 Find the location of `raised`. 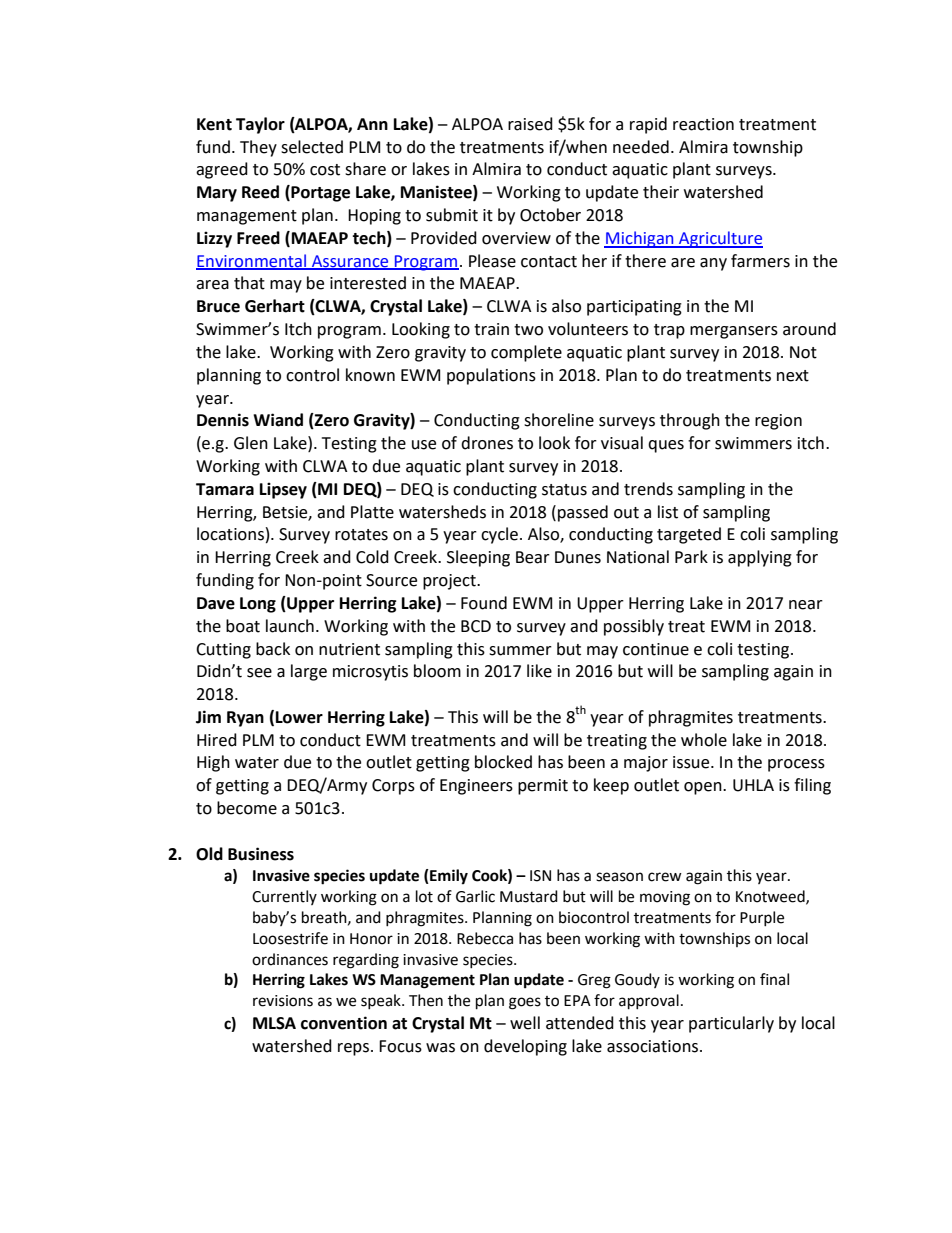

raised is located at coordinates (530, 124).
